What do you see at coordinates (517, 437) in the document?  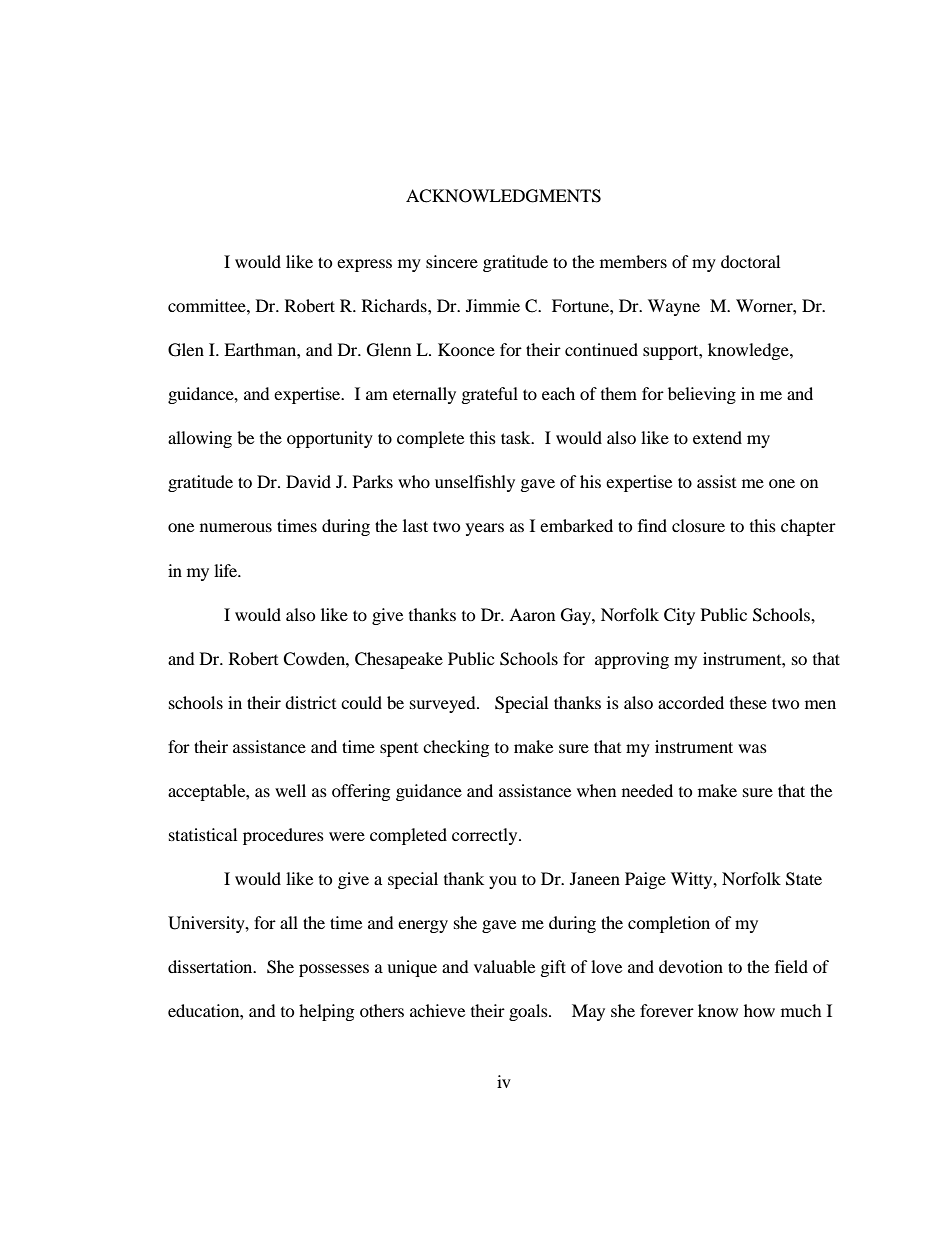 I see `task` at bounding box center [517, 437].
